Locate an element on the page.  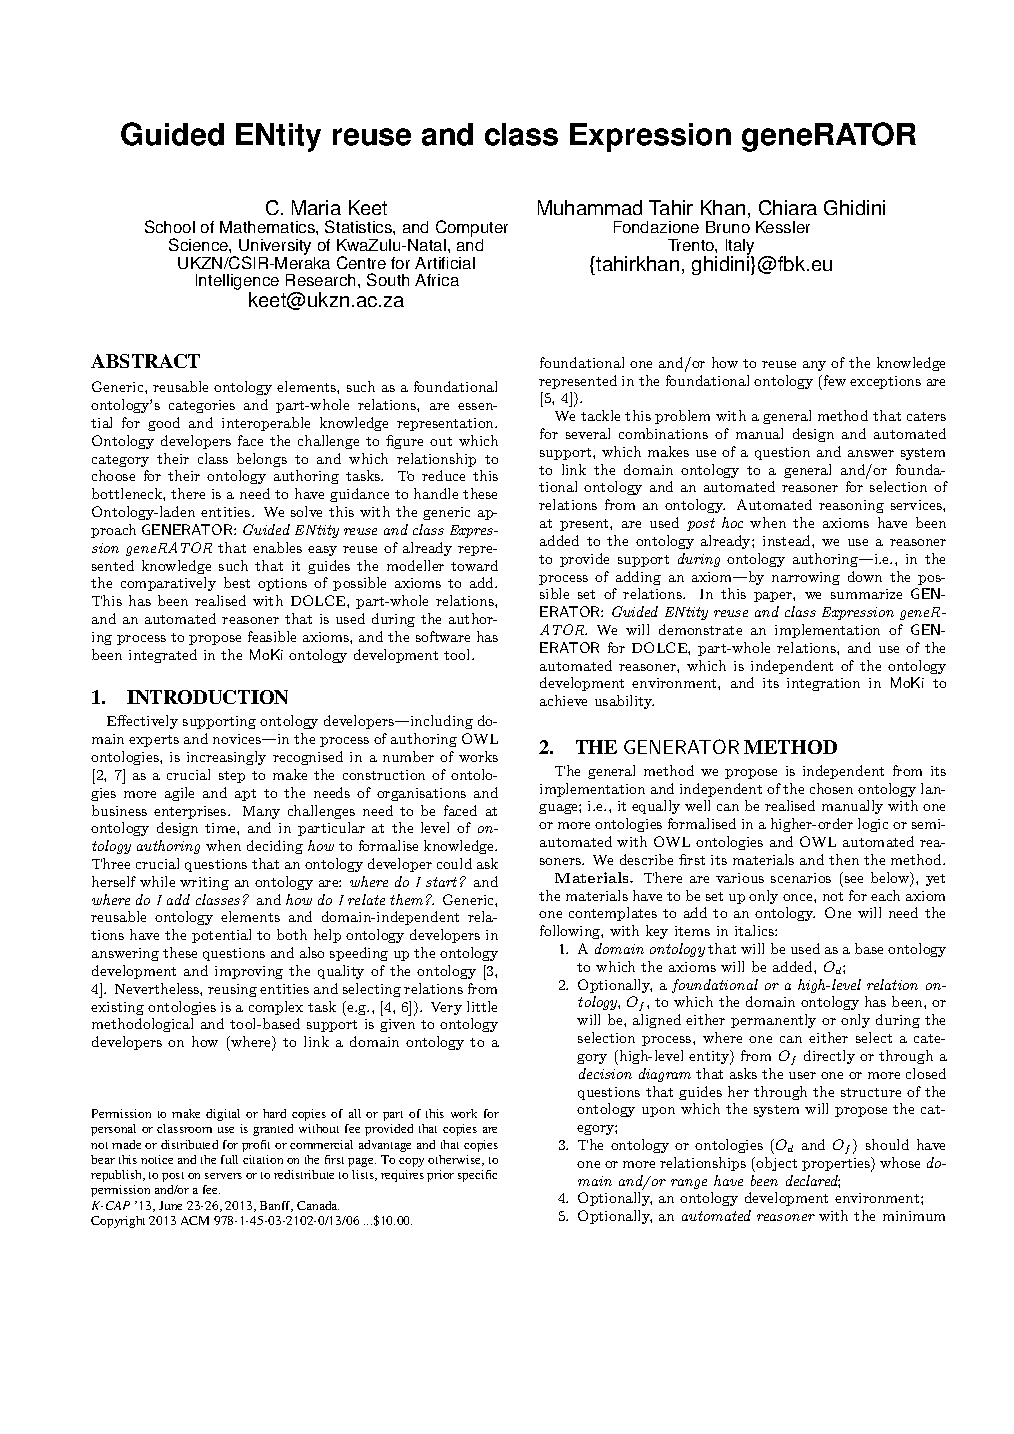
reusing is located at coordinates (232, 990).
